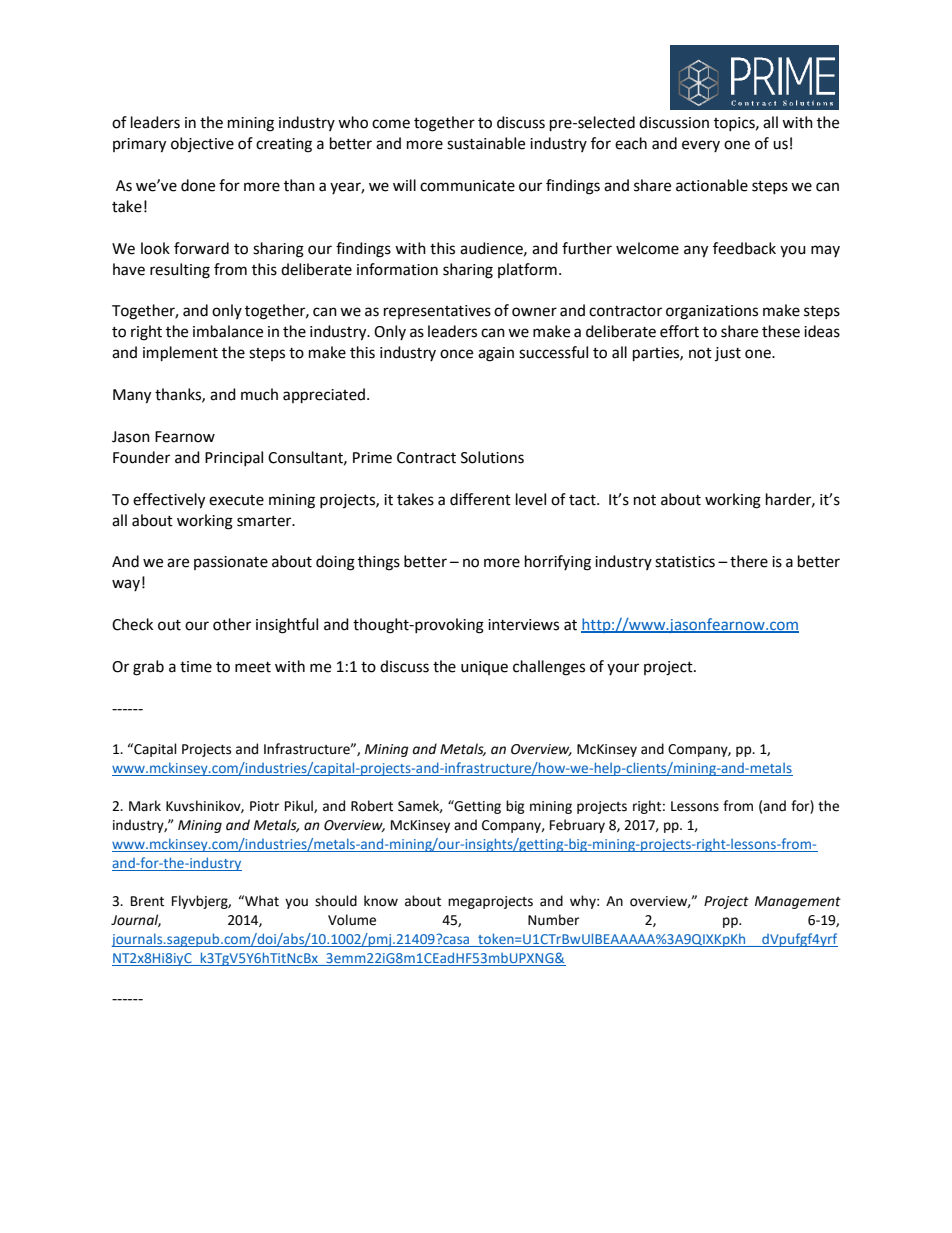 Image resolution: width=952 pixels, height=1233 pixels. What do you see at coordinates (492, 457) in the image?
I see `Solutions` at bounding box center [492, 457].
